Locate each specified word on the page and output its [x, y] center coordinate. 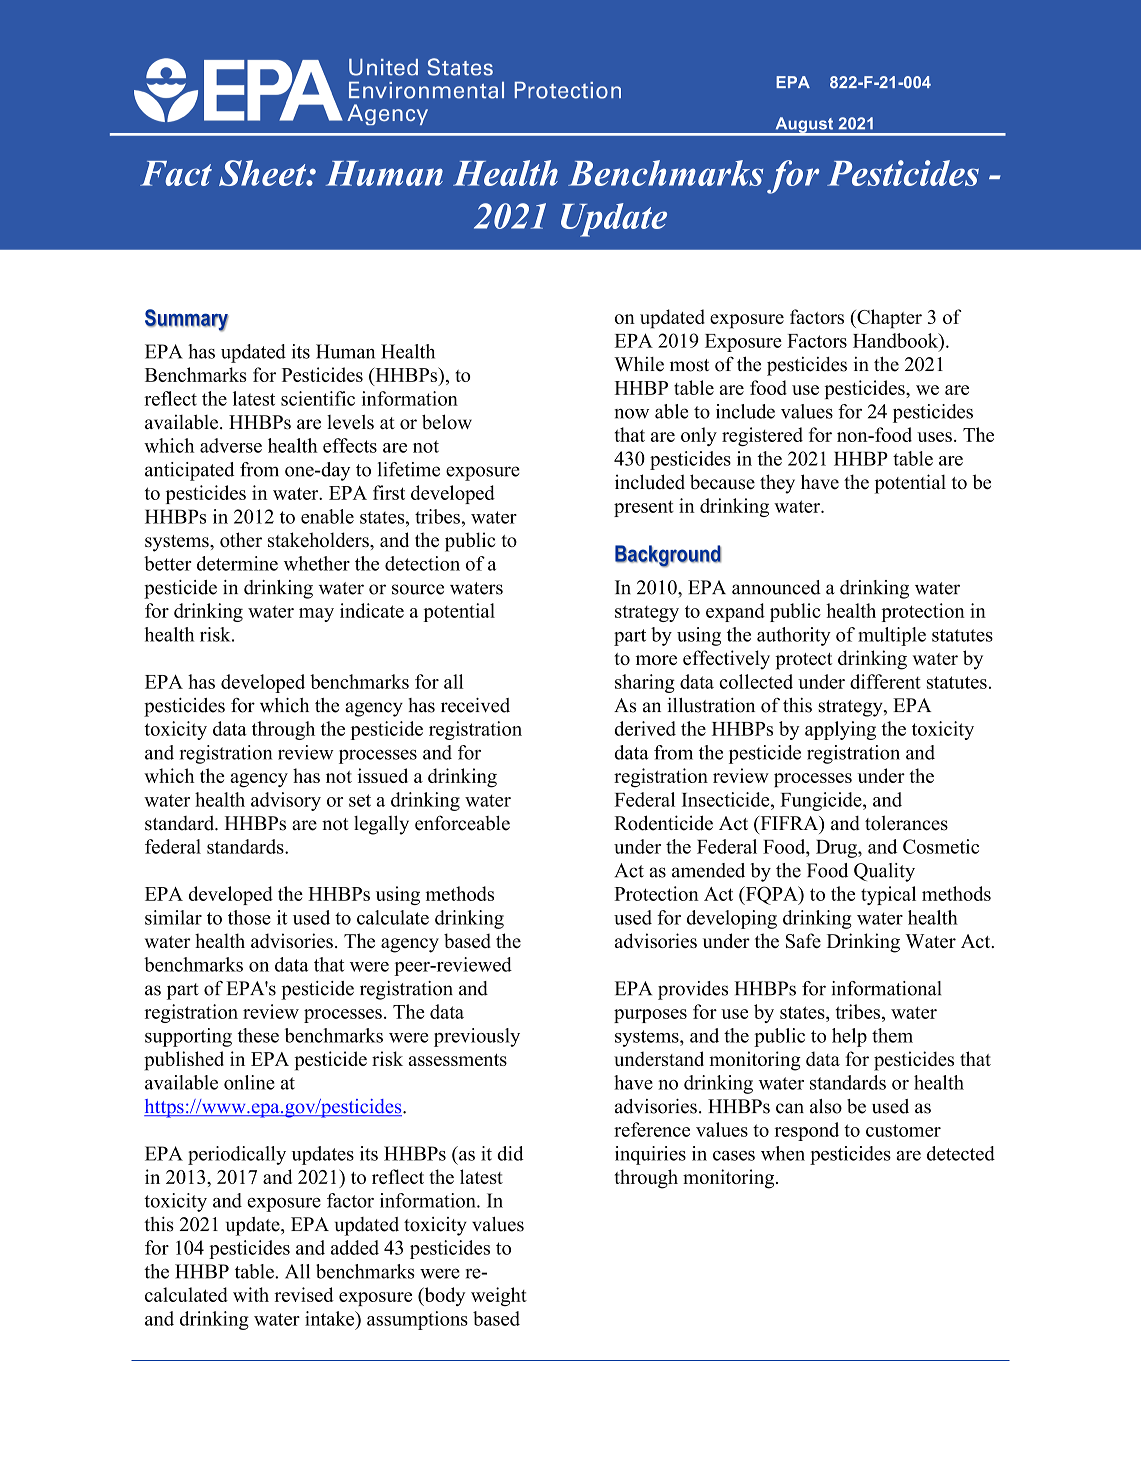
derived [645, 728]
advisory [286, 801]
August [804, 126]
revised [304, 1294]
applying [840, 730]
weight [499, 1296]
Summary [187, 320]
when [783, 1153]
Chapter [888, 319]
